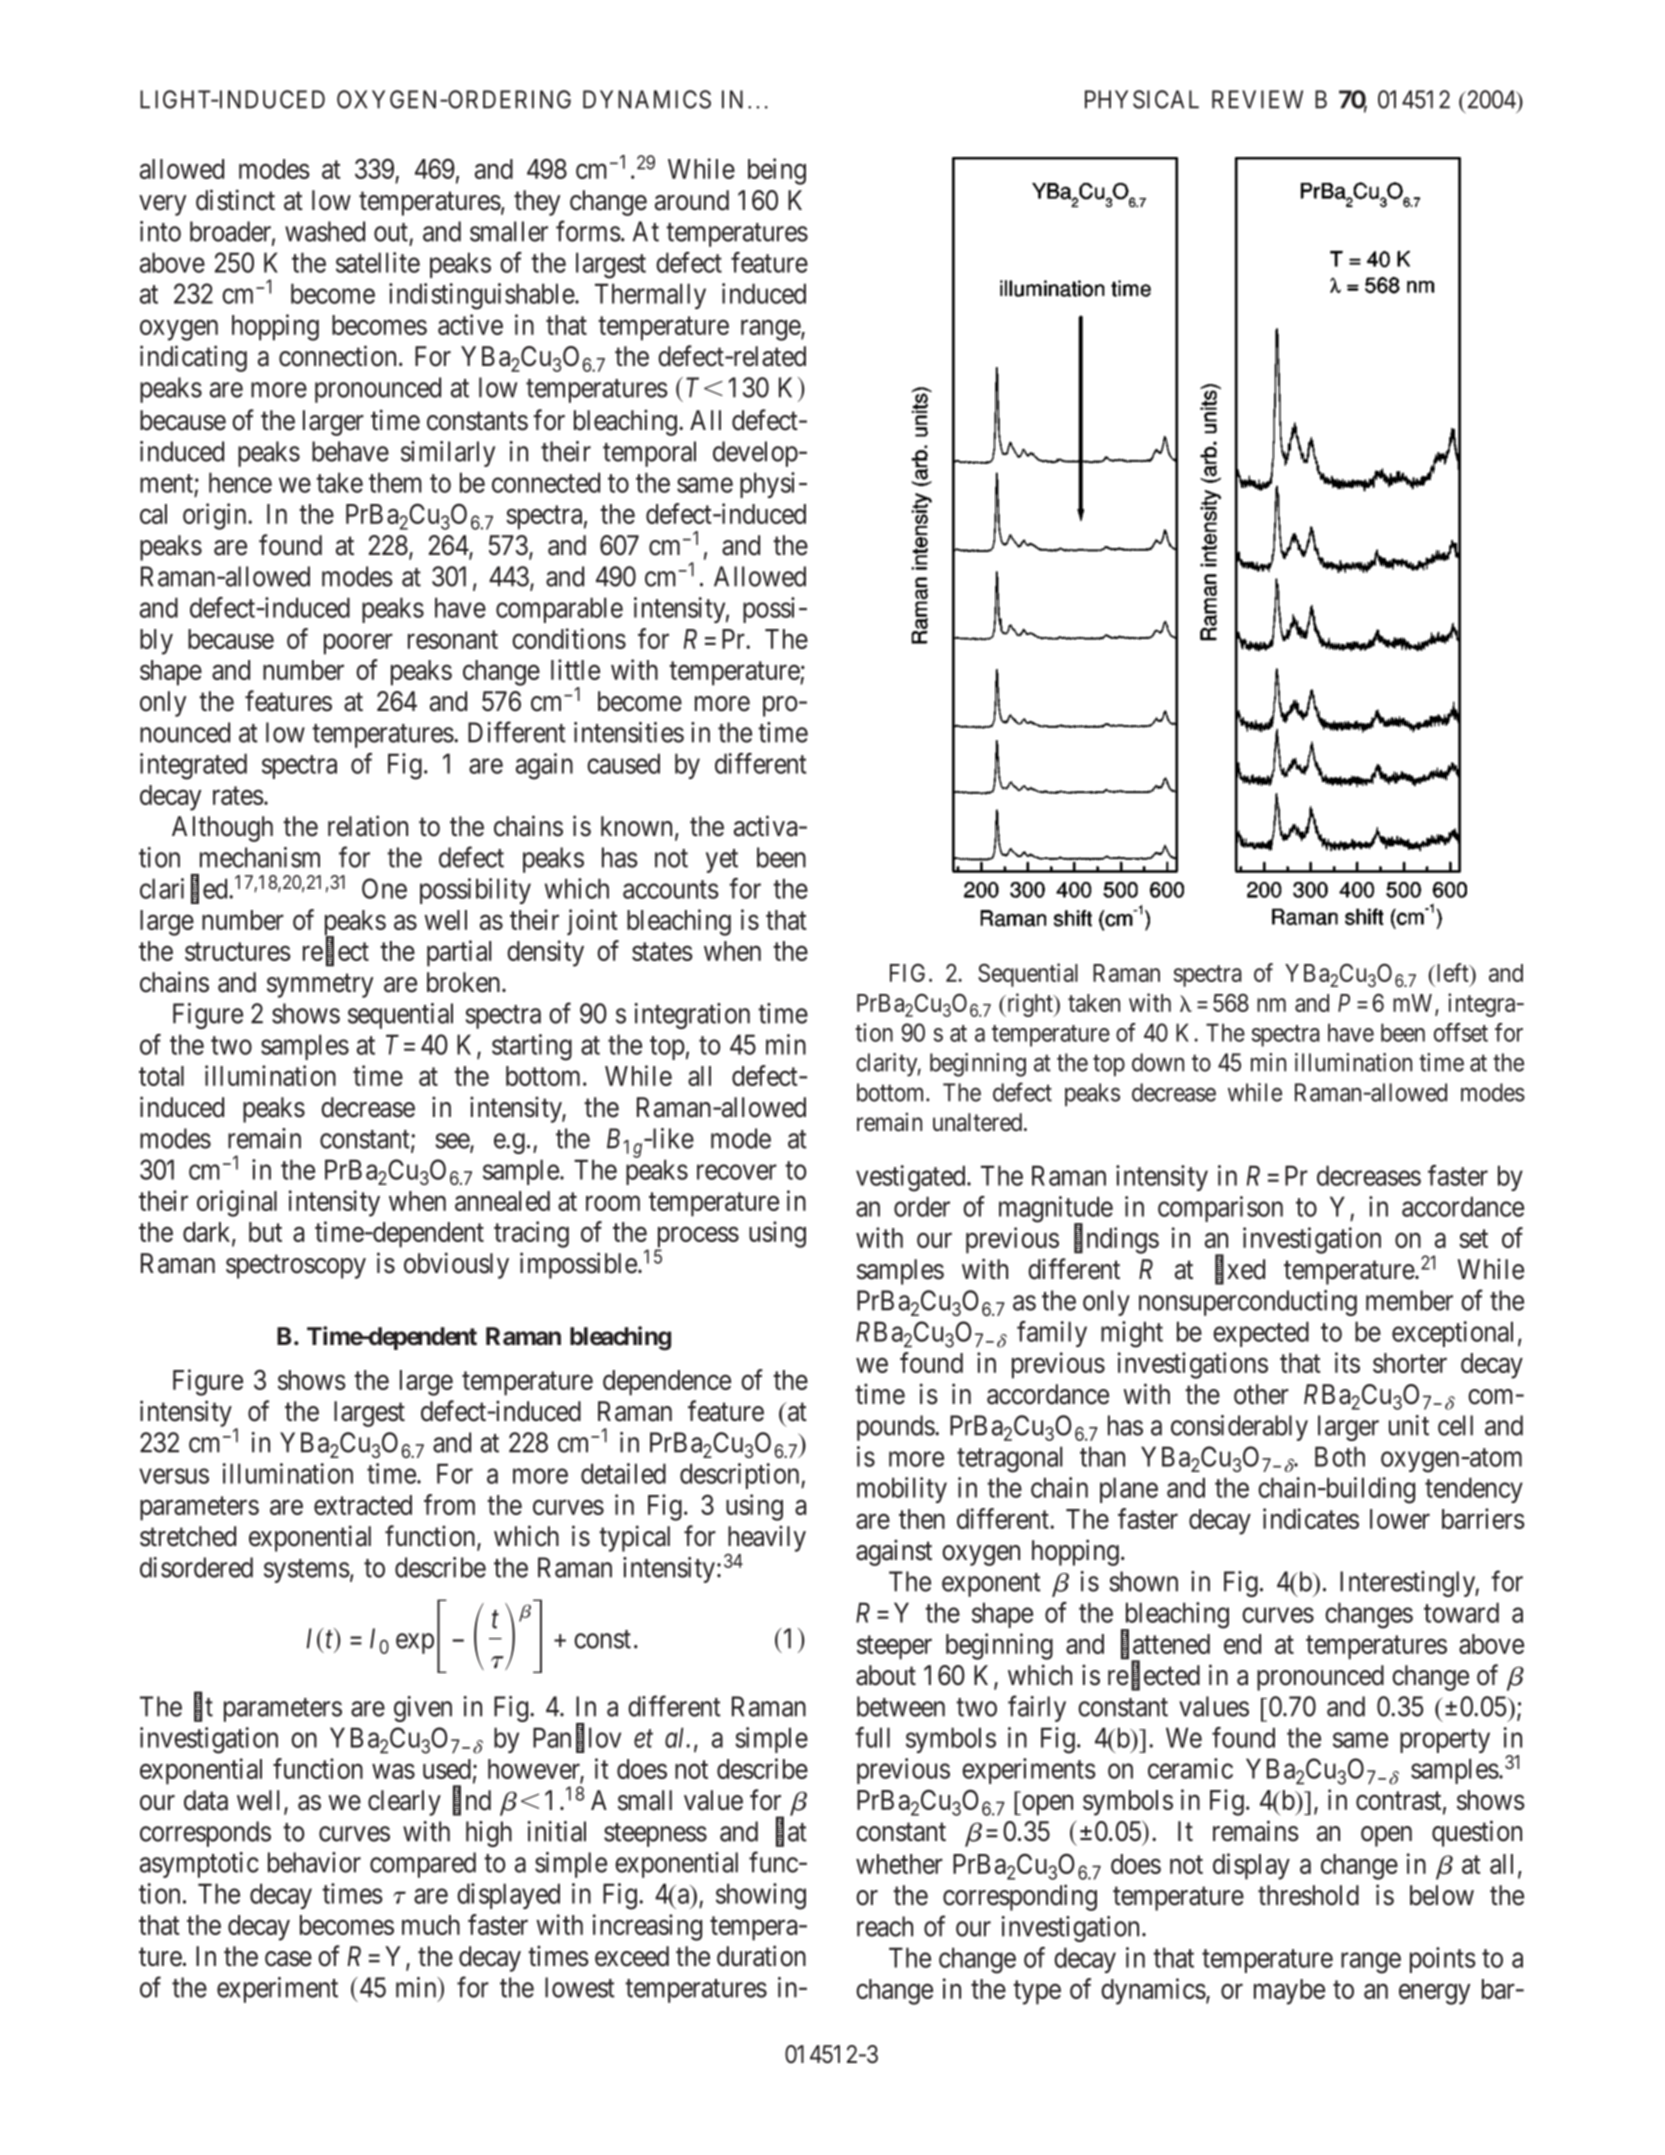 This screenshot has width=1665, height=2155. I want to click on distinct, so click(235, 200).
